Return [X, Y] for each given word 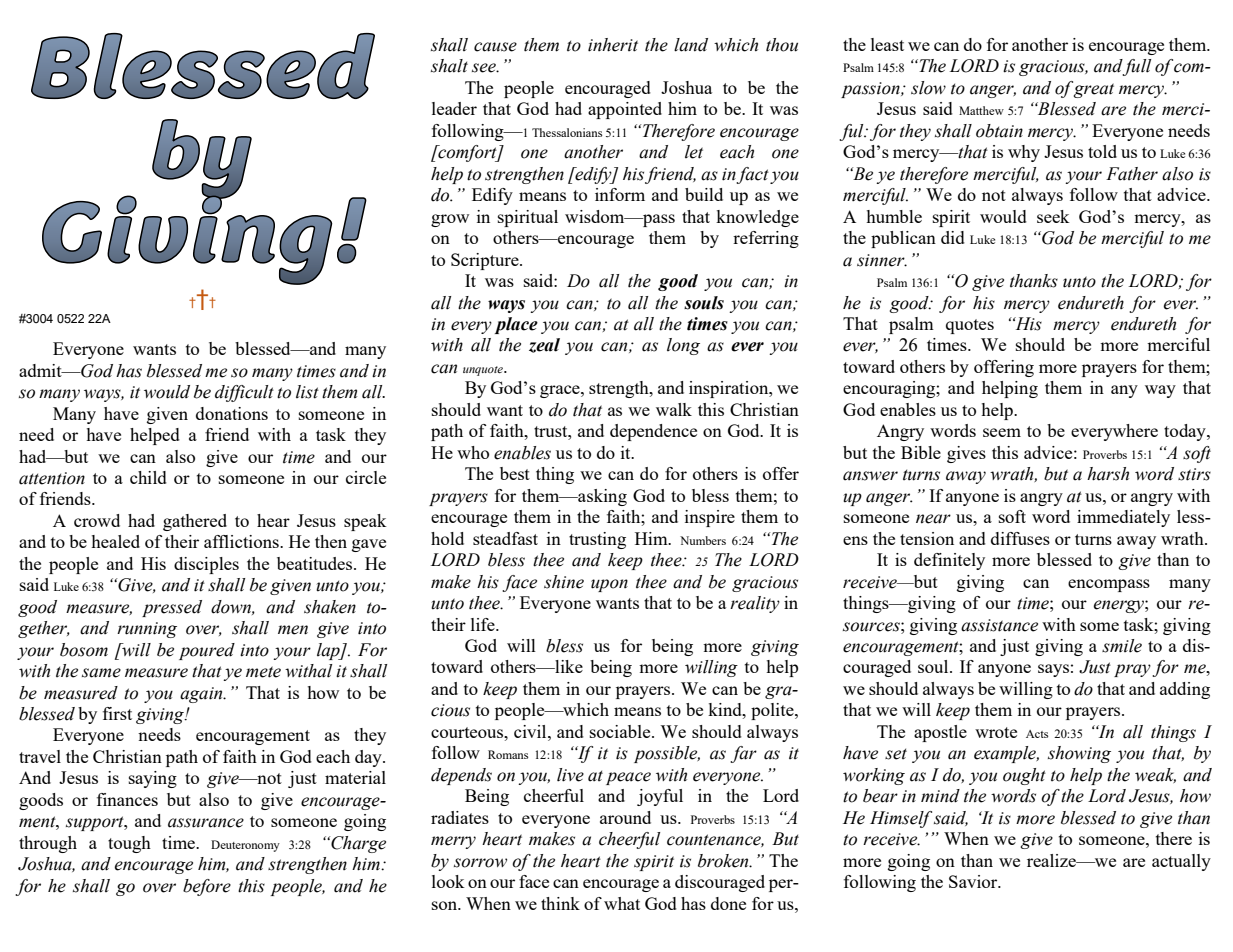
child [148, 477]
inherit [613, 45]
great [1094, 90]
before [207, 887]
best [515, 473]
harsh [1108, 474]
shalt [449, 66]
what [622, 903]
